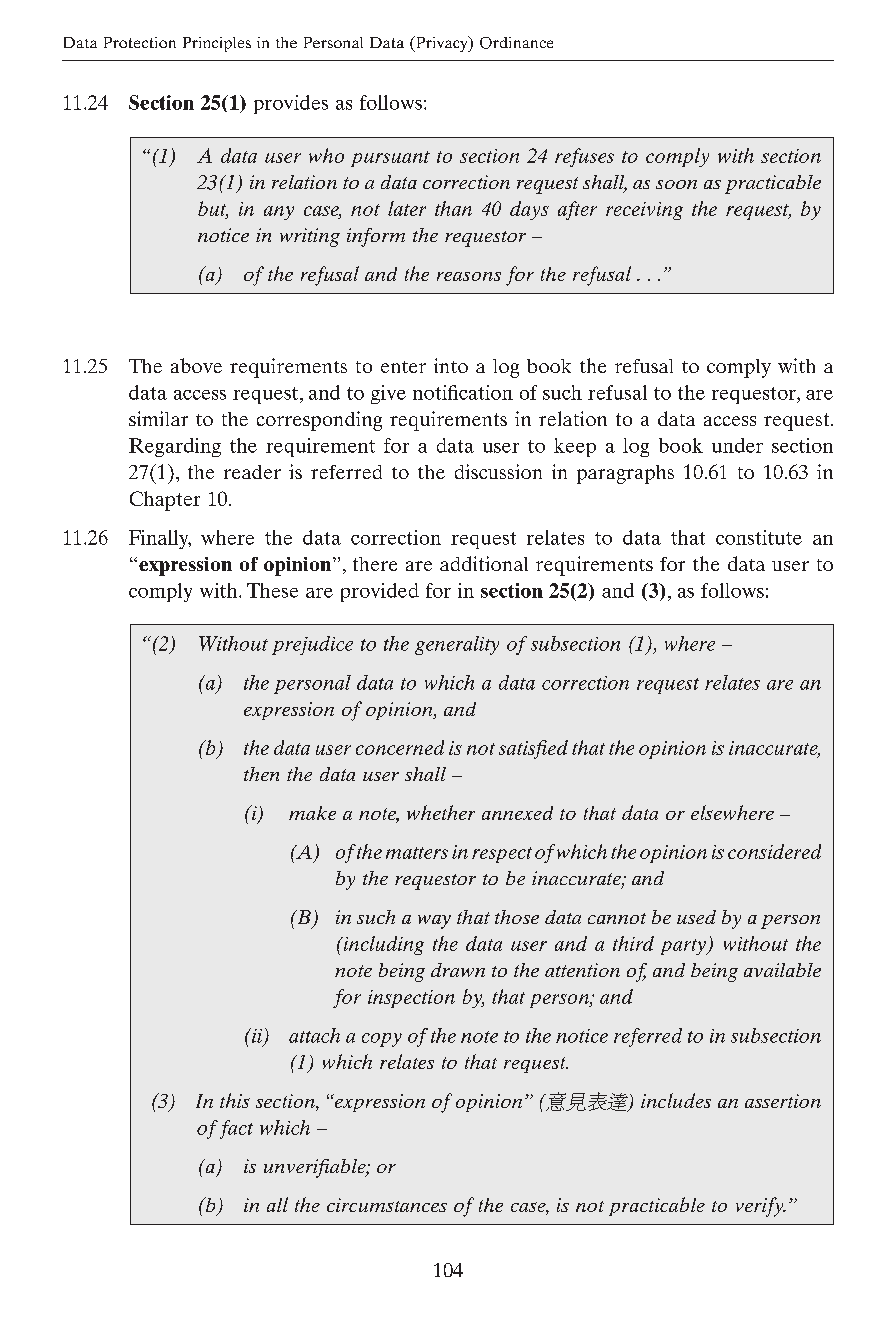 The height and width of the page is (1331, 896). Describe the element at coordinates (175, 447) in the page. I see `Regarding` at that location.
